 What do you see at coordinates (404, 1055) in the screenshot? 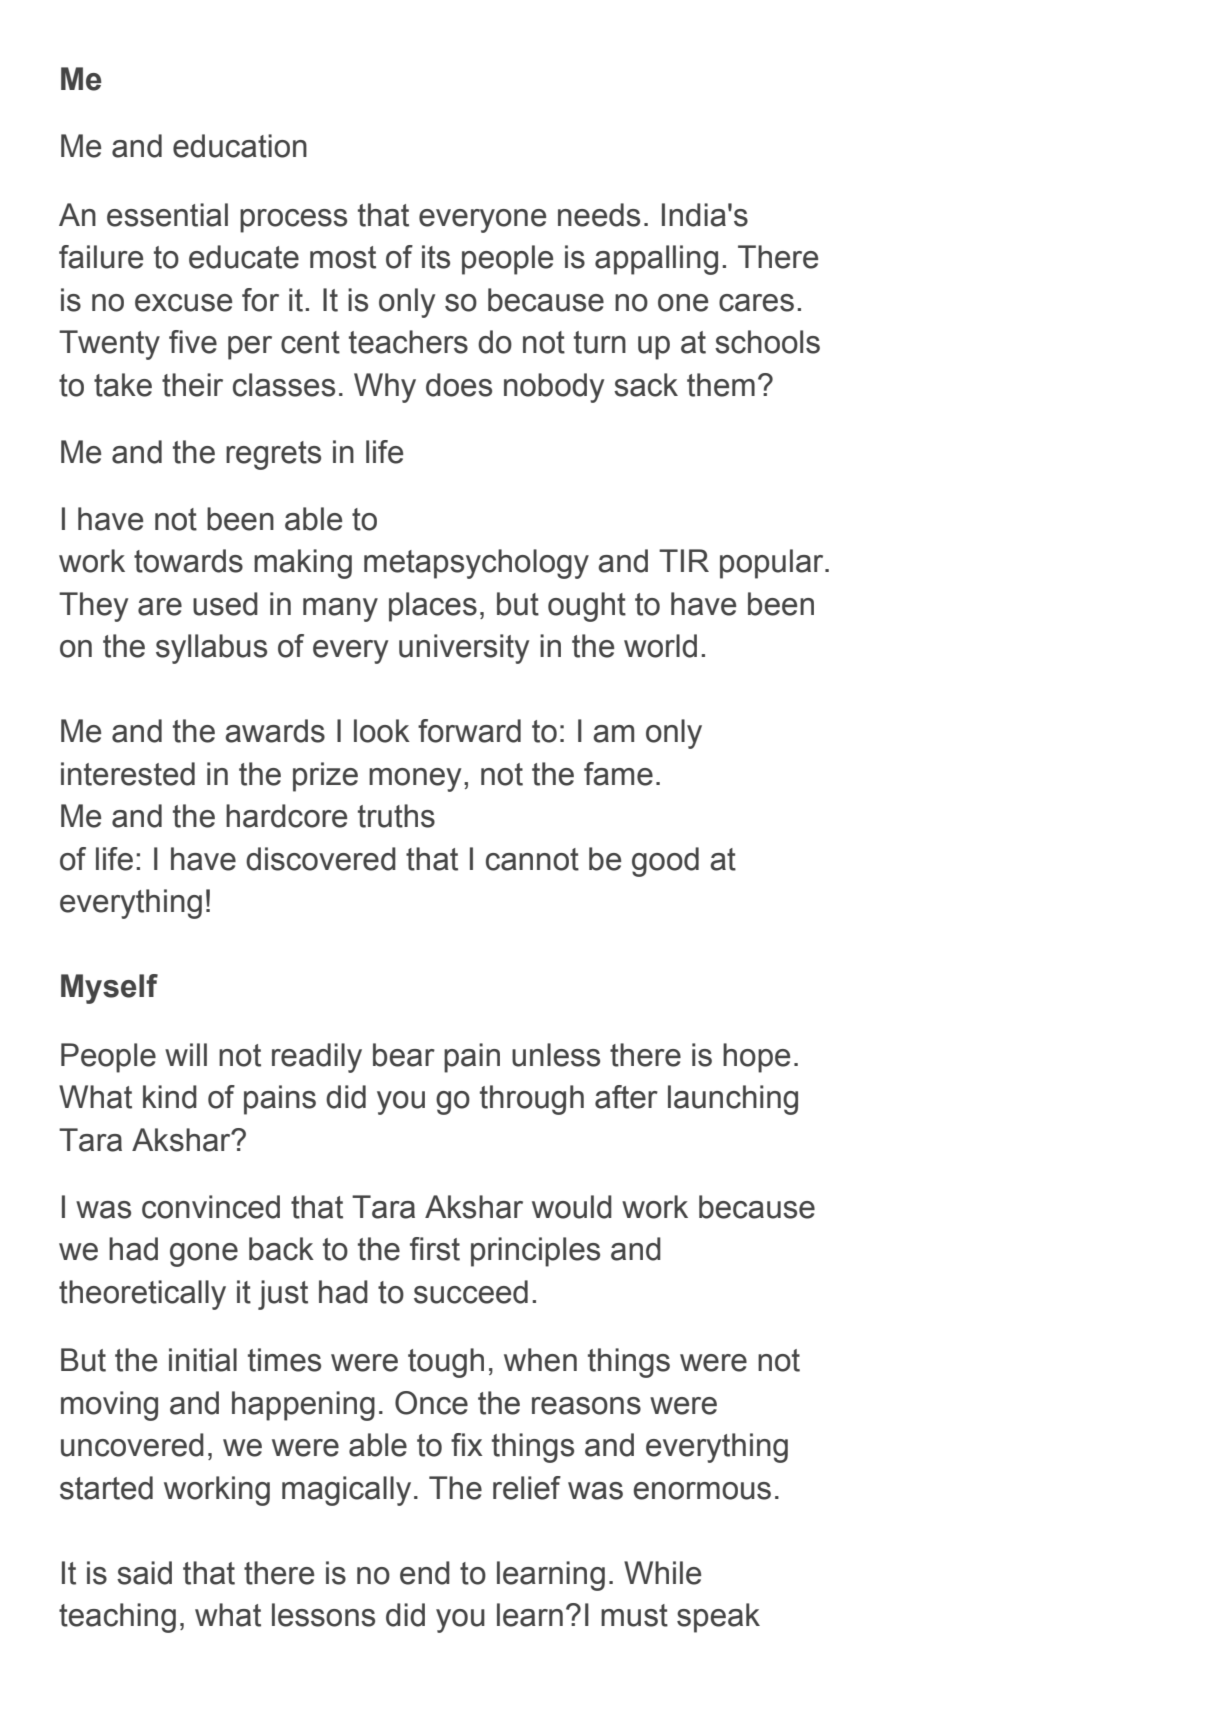
I see `bear` at bounding box center [404, 1055].
